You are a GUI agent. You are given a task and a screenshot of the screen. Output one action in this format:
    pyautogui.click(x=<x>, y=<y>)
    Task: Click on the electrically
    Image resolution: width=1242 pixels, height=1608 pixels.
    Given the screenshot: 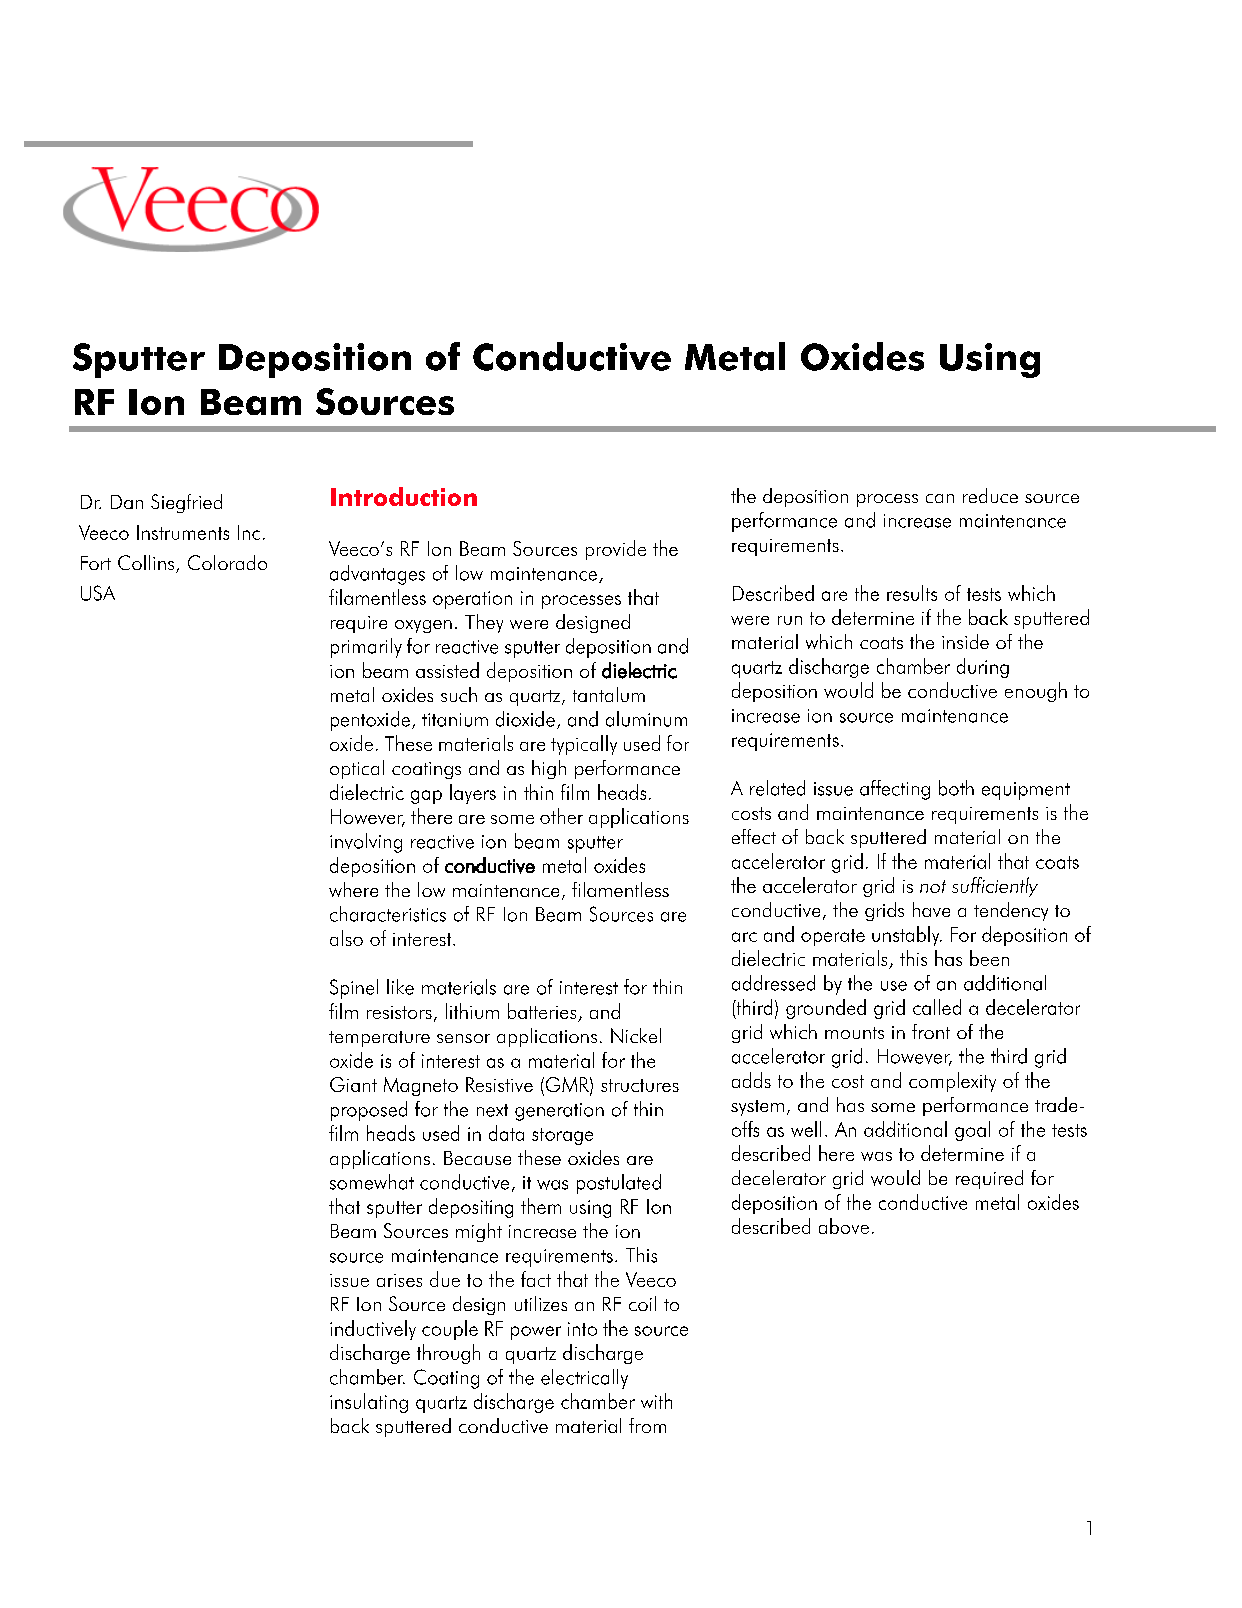 What is the action you would take?
    pyautogui.click(x=584, y=1379)
